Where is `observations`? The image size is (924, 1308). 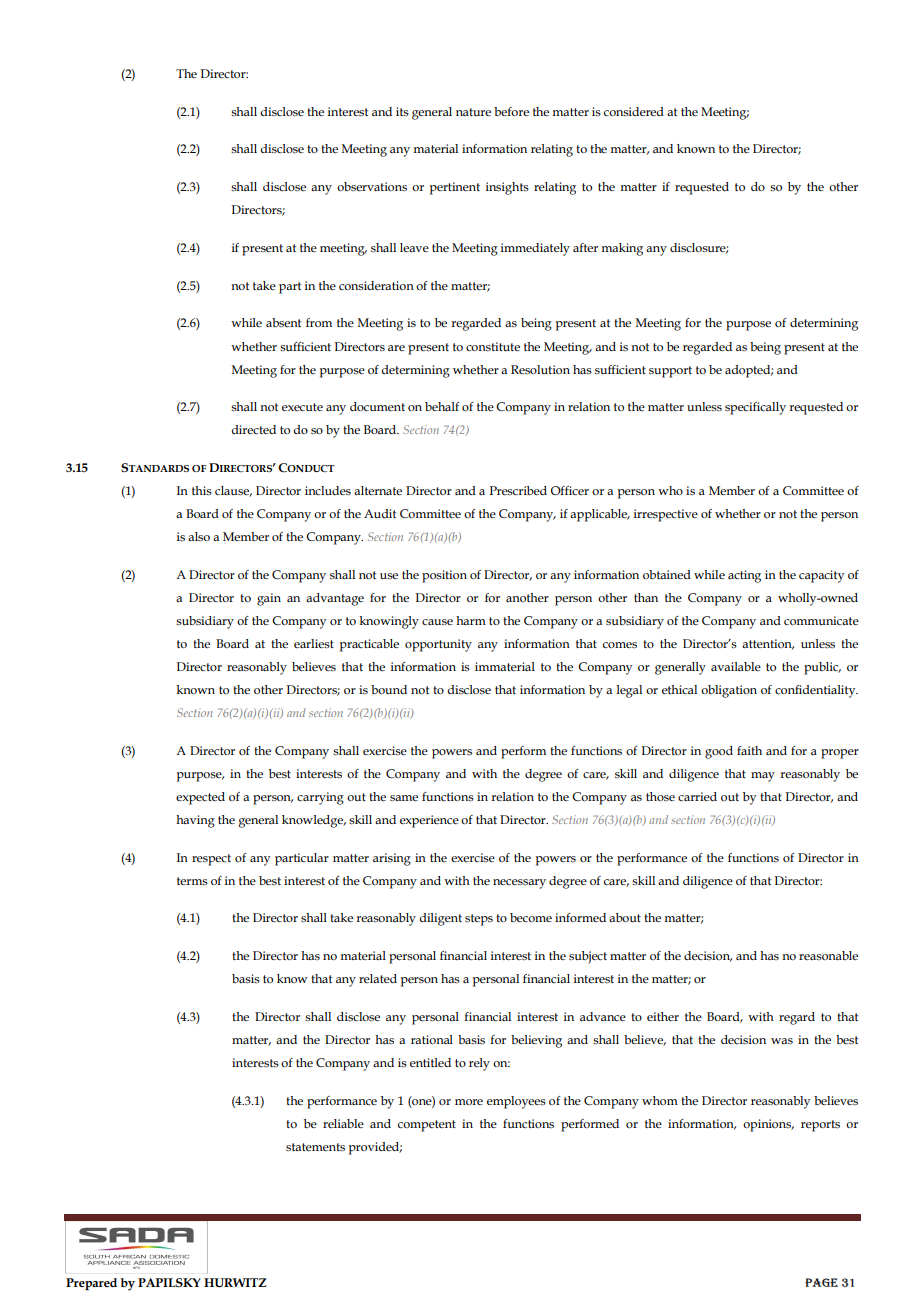
observations is located at coordinates (372, 186).
